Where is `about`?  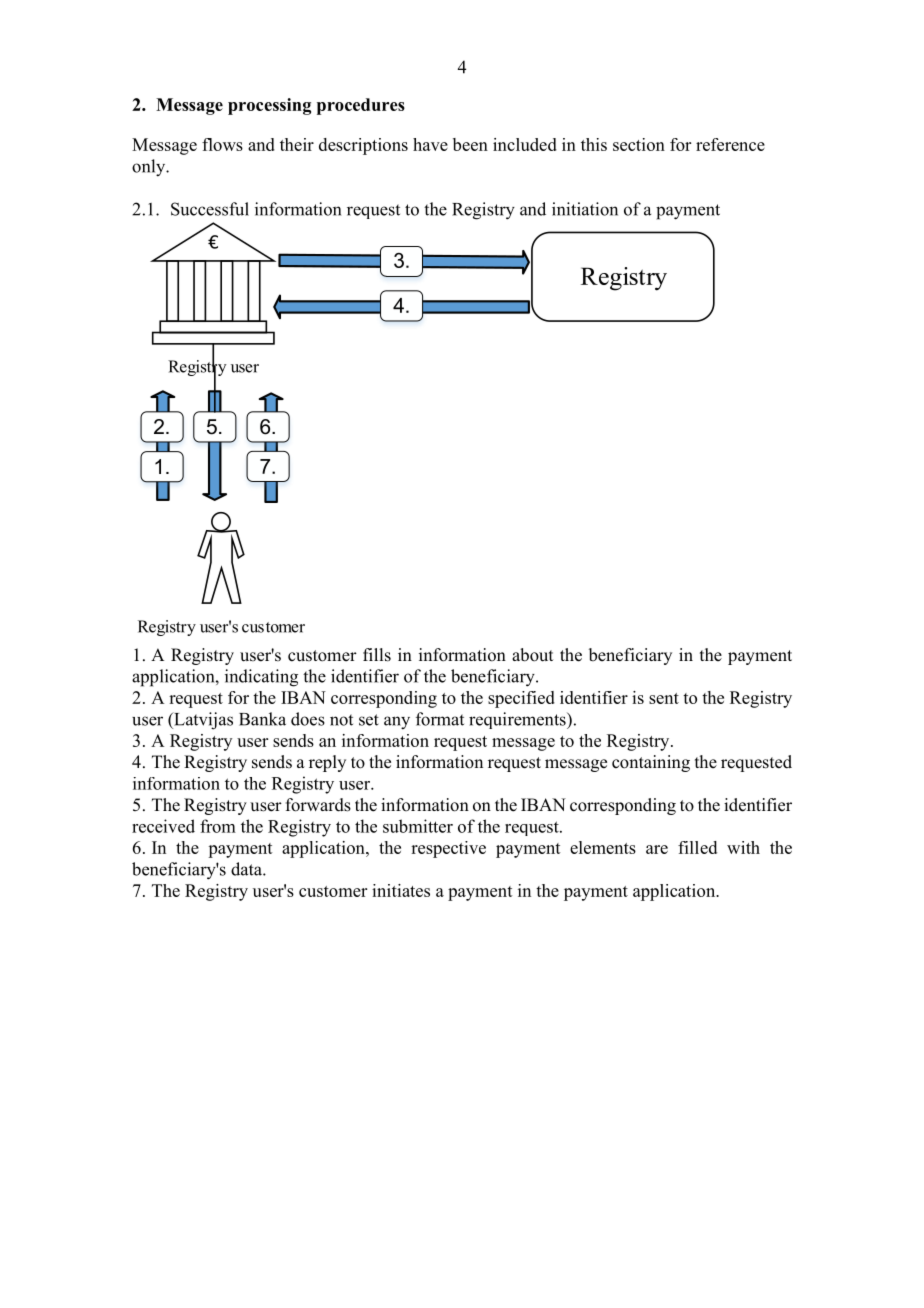
about is located at coordinates (532, 655).
